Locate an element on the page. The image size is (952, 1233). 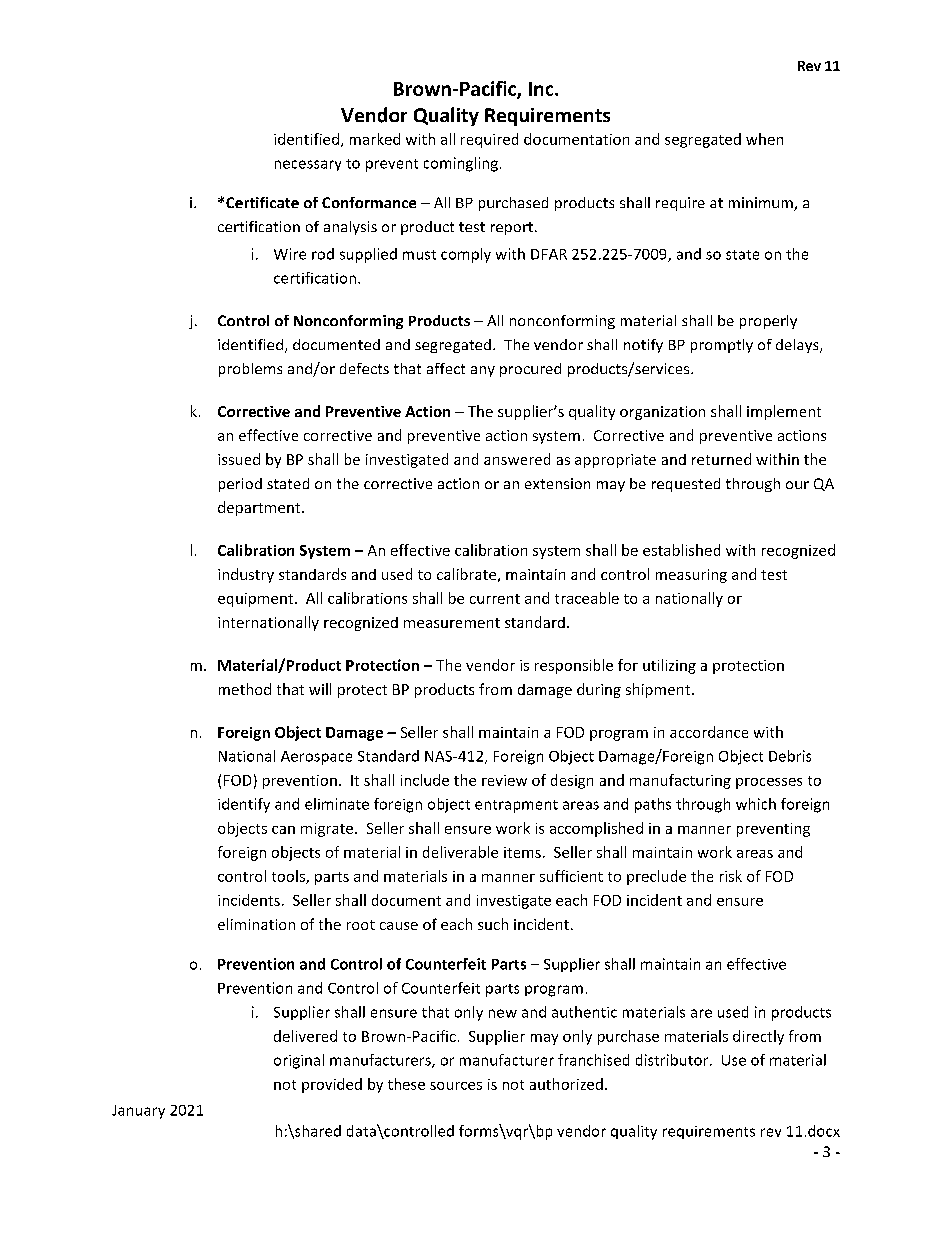
report is located at coordinates (512, 228).
